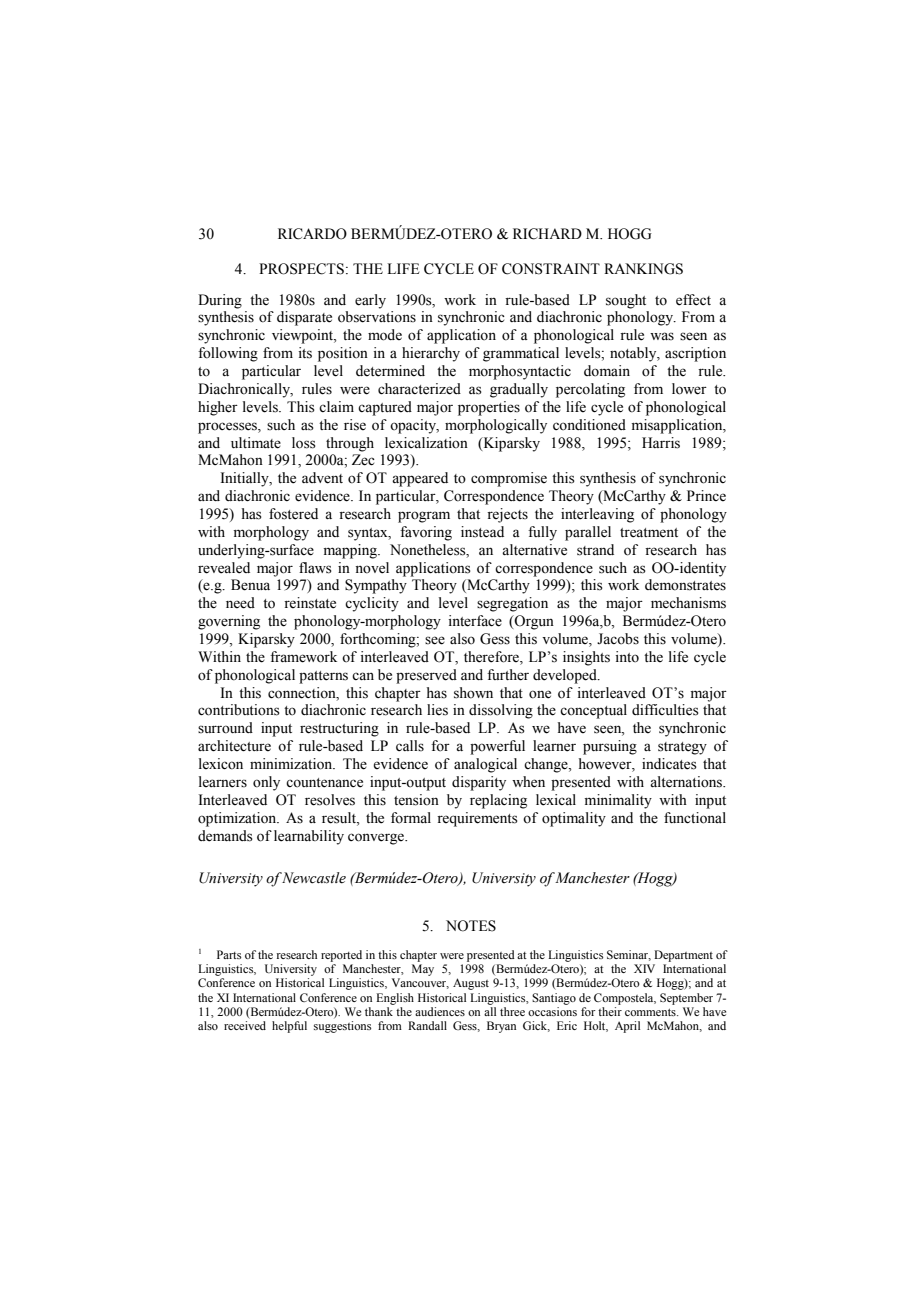 Image resolution: width=924 pixels, height=1308 pixels. Describe the element at coordinates (477, 819) in the screenshot. I see `requirements` at that location.
